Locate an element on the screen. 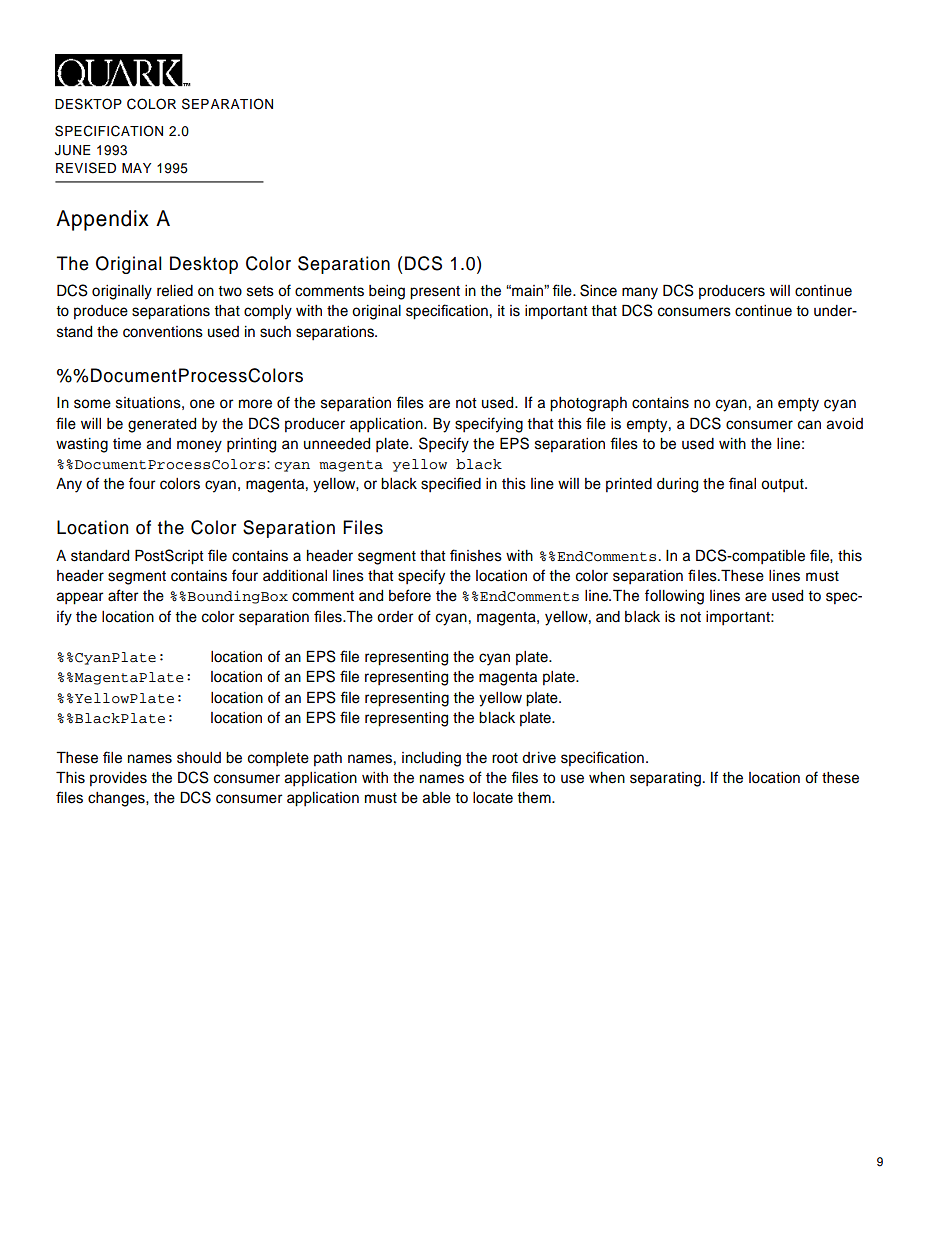 The image size is (952, 1233). many is located at coordinates (640, 293).
